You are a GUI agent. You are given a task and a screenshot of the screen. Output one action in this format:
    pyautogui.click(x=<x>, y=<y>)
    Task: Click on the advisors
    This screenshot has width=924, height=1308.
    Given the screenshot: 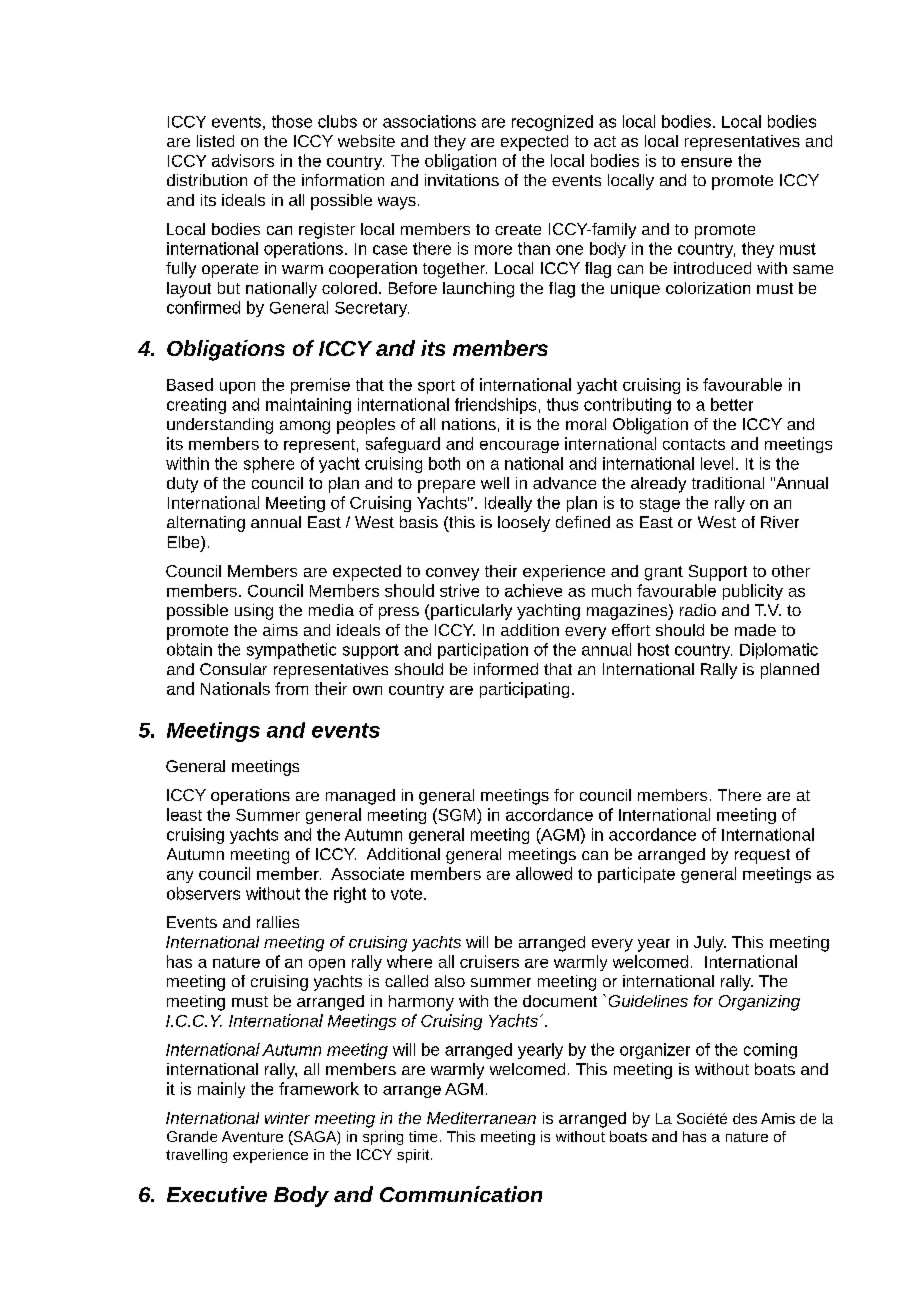 What is the action you would take?
    pyautogui.click(x=243, y=160)
